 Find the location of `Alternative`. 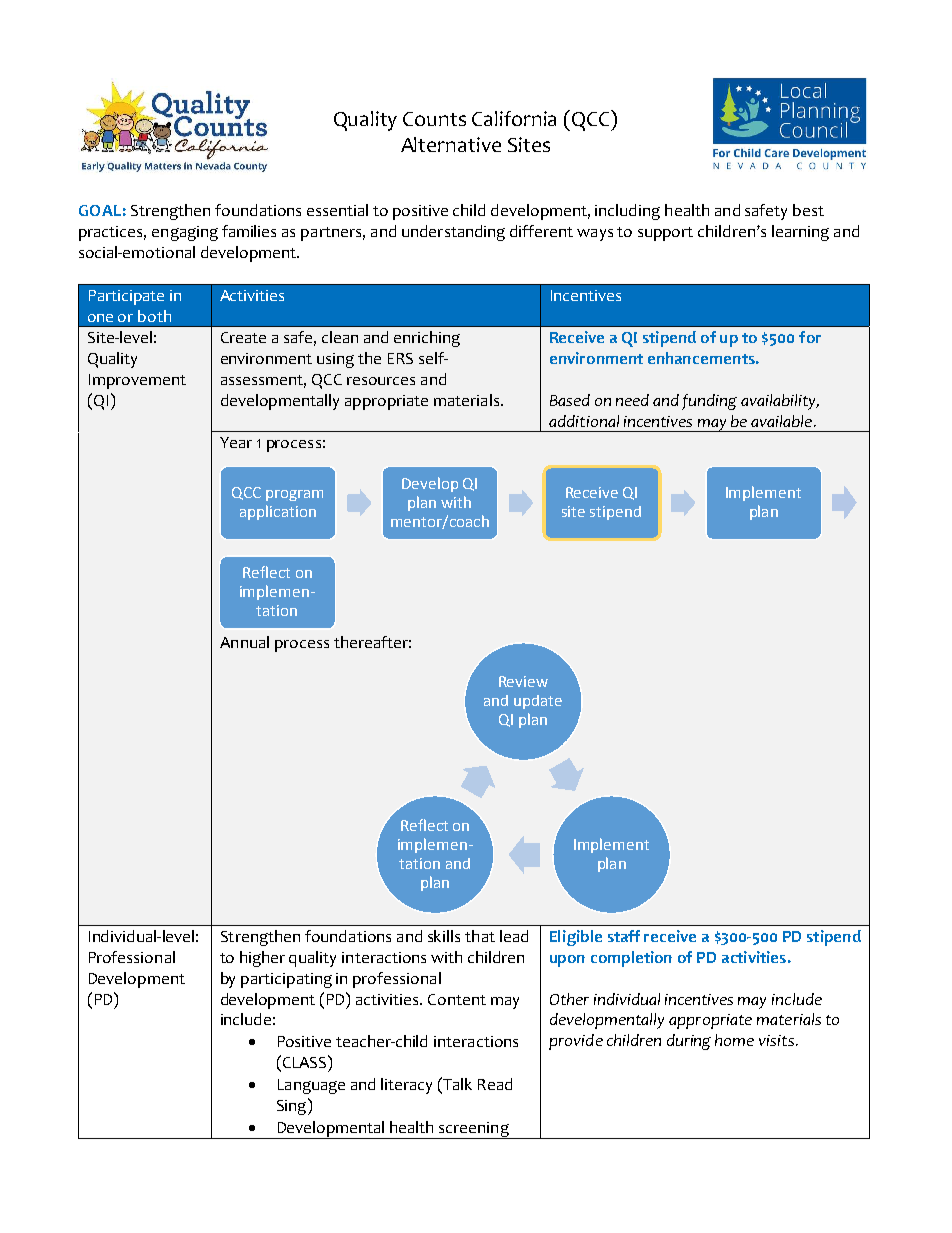

Alternative is located at coordinates (451, 144).
